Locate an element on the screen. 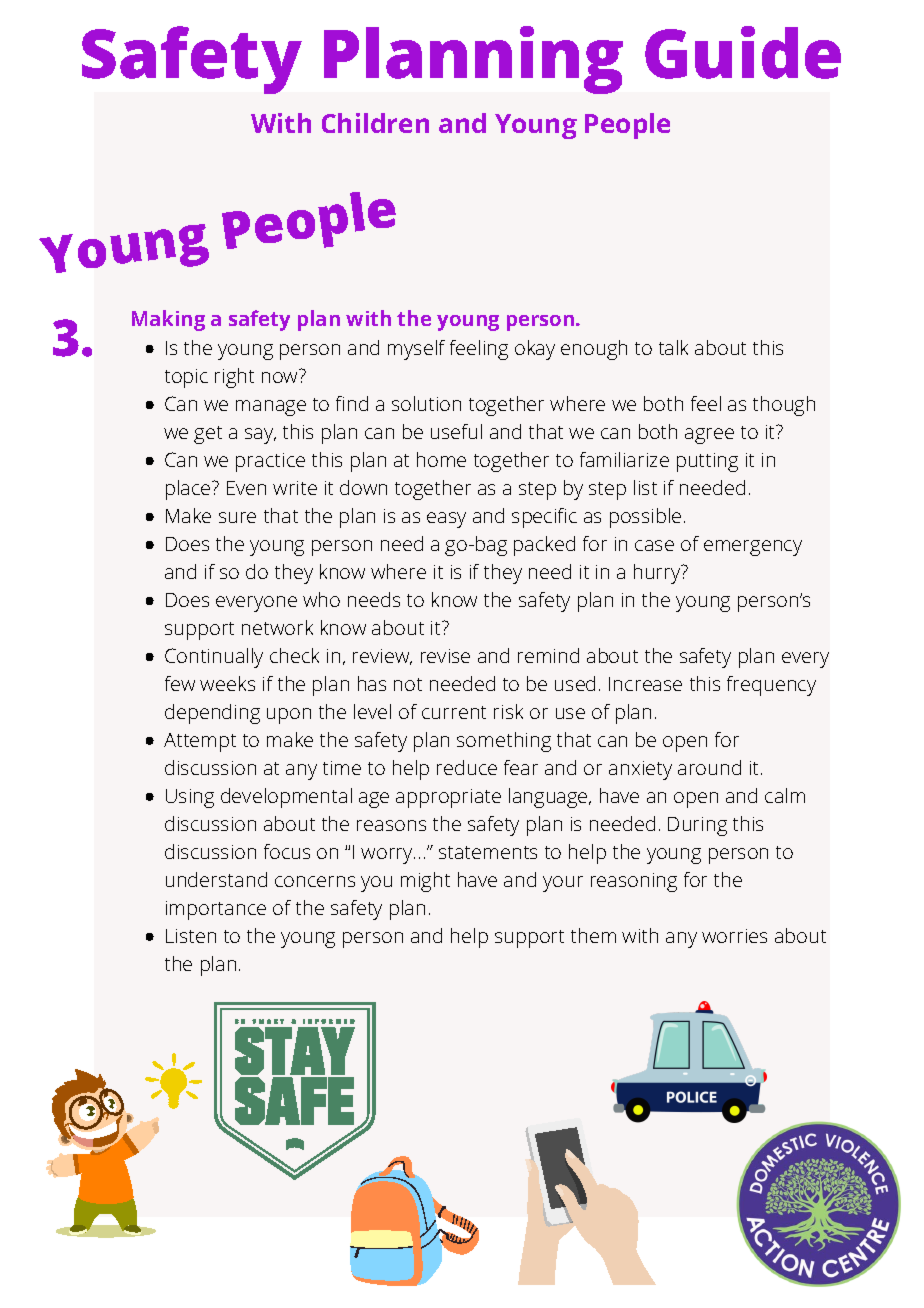 This screenshot has width=924, height=1308. Even is located at coordinates (246, 488).
